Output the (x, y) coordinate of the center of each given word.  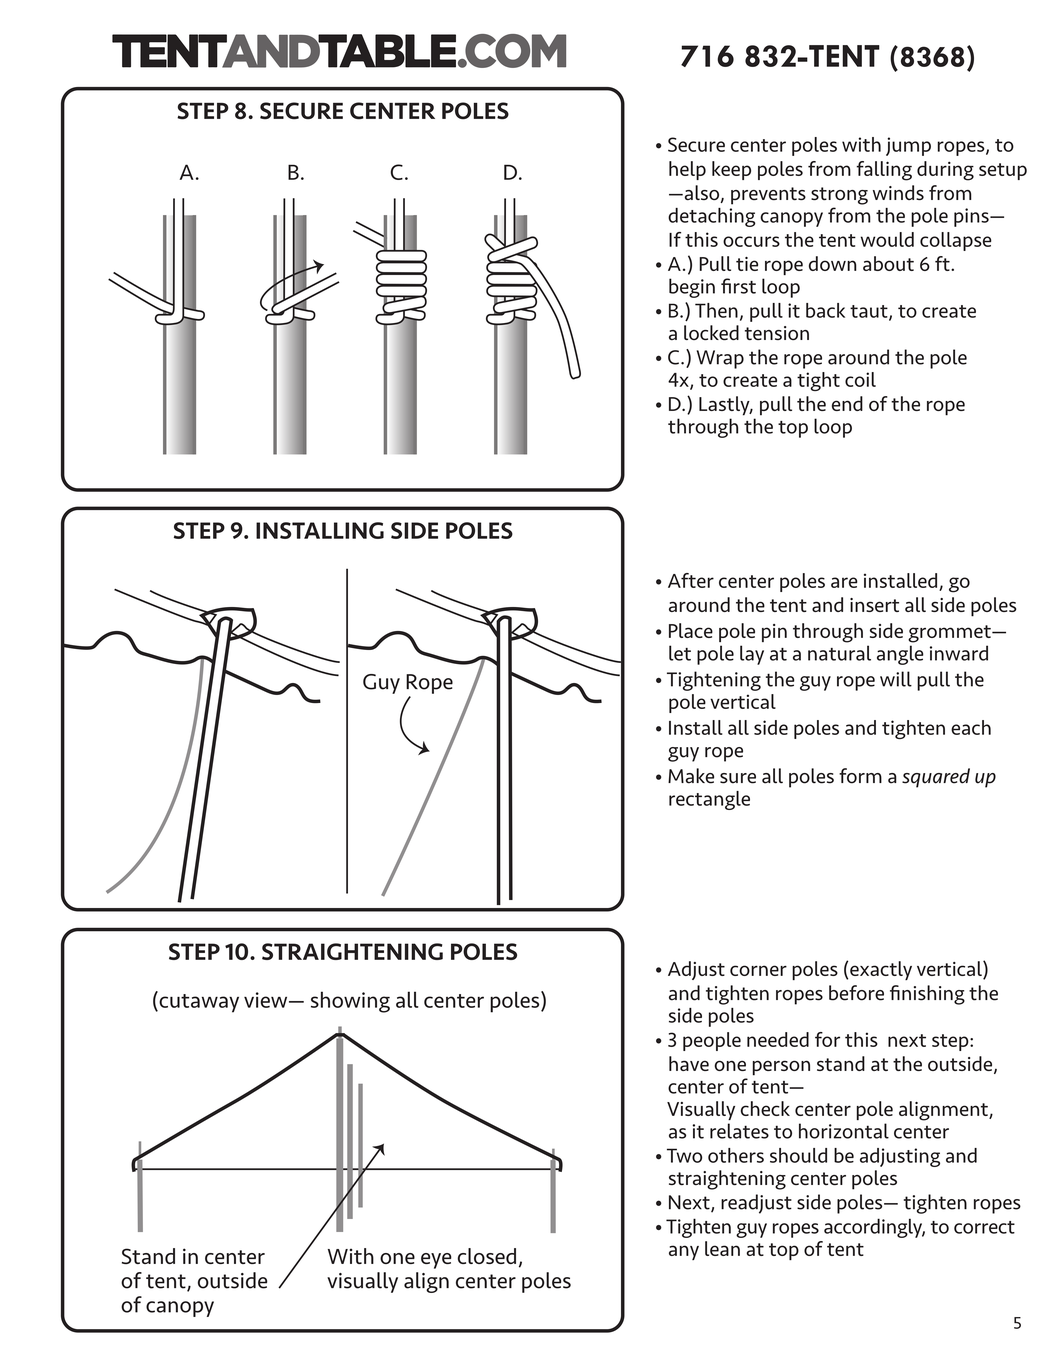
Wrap (720, 359)
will (896, 679)
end (847, 403)
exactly (881, 970)
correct (984, 1227)
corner (758, 970)
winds (898, 192)
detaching (712, 217)
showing (350, 1002)
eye (436, 1261)
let (680, 653)
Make (691, 776)
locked (711, 332)
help (687, 170)
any (684, 1252)
